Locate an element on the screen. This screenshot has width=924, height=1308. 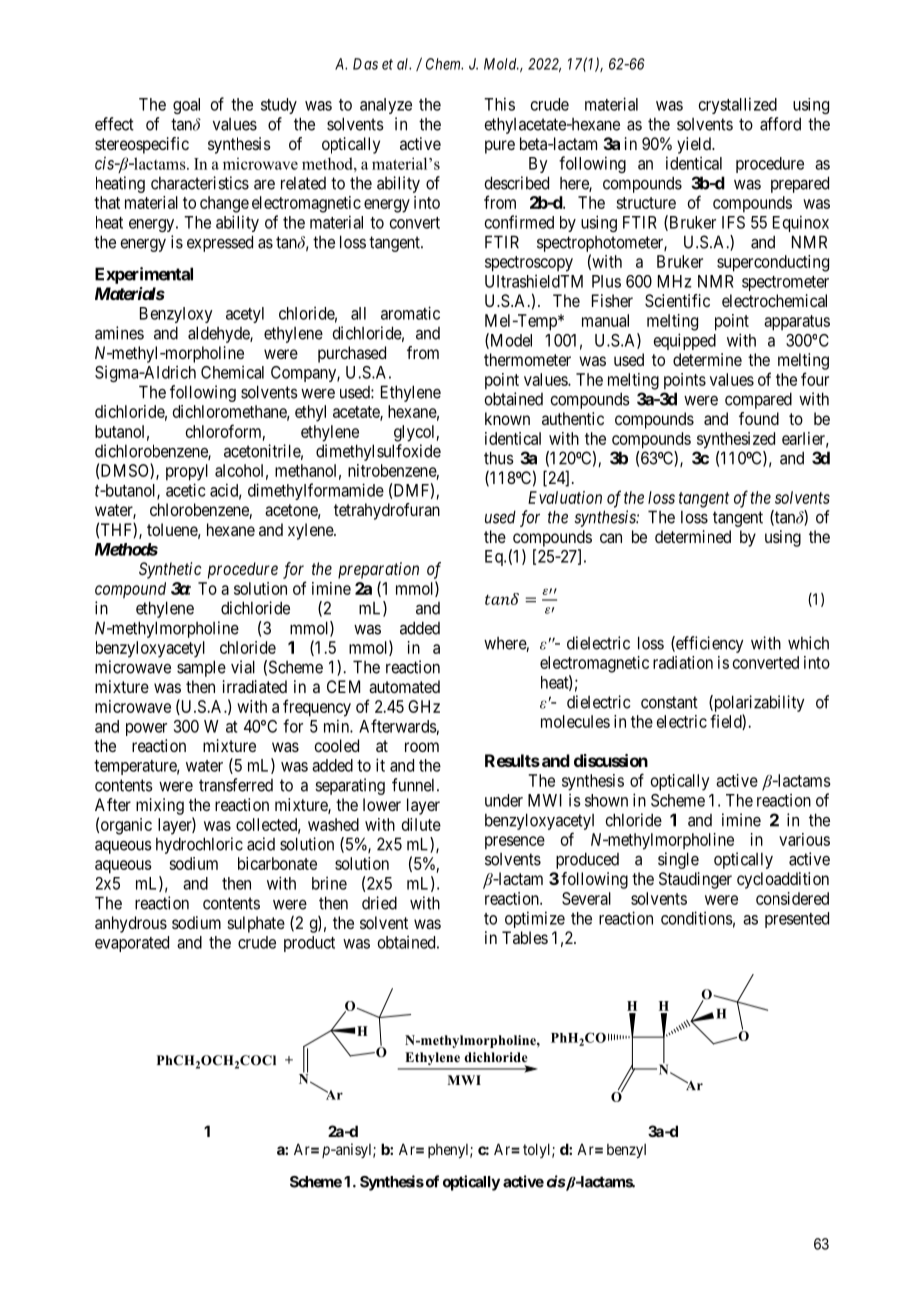
radiation is located at coordinates (683, 662).
